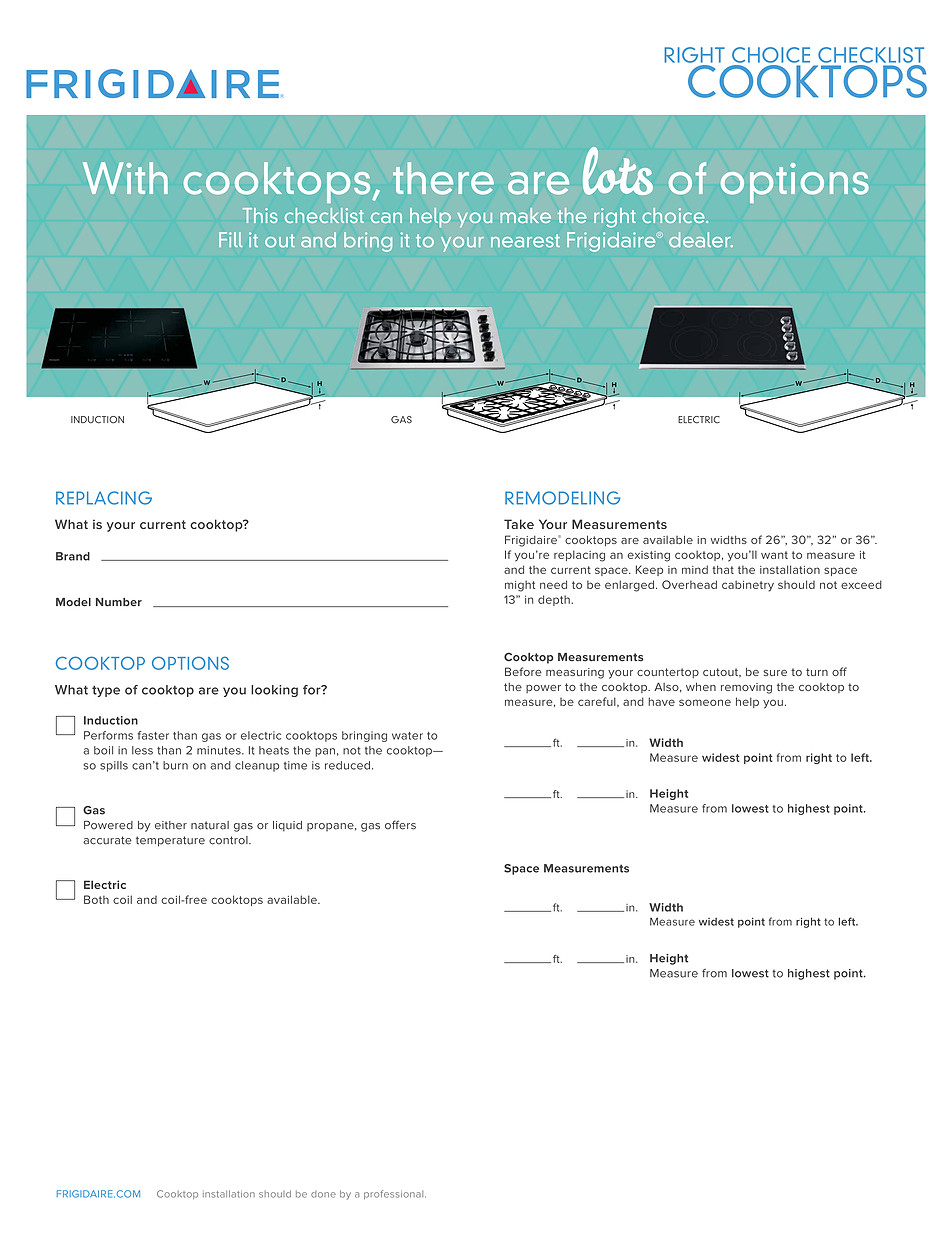 The width and height of the page is (952, 1233). I want to click on there, so click(443, 178).
